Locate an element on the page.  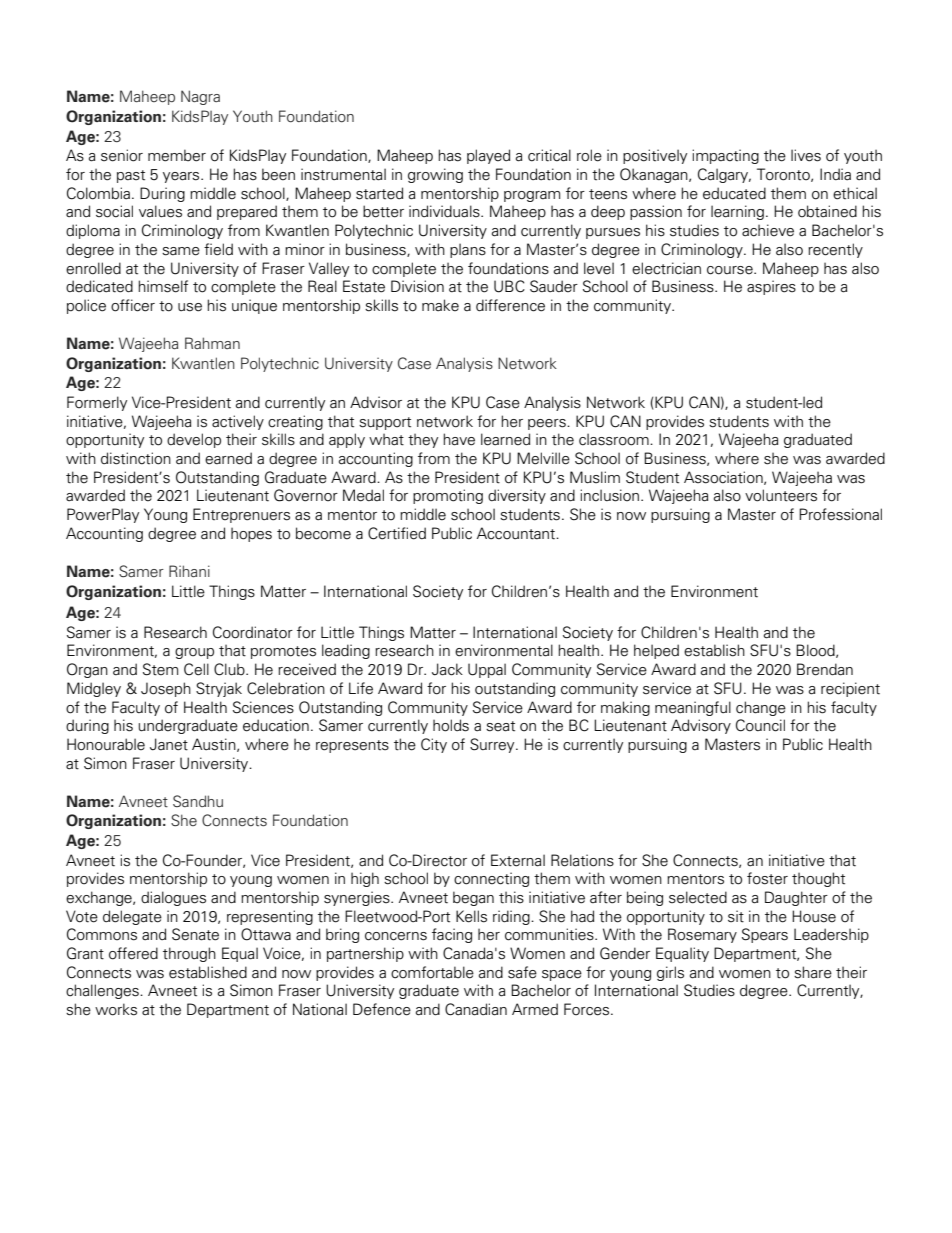
impacting is located at coordinates (725, 156).
